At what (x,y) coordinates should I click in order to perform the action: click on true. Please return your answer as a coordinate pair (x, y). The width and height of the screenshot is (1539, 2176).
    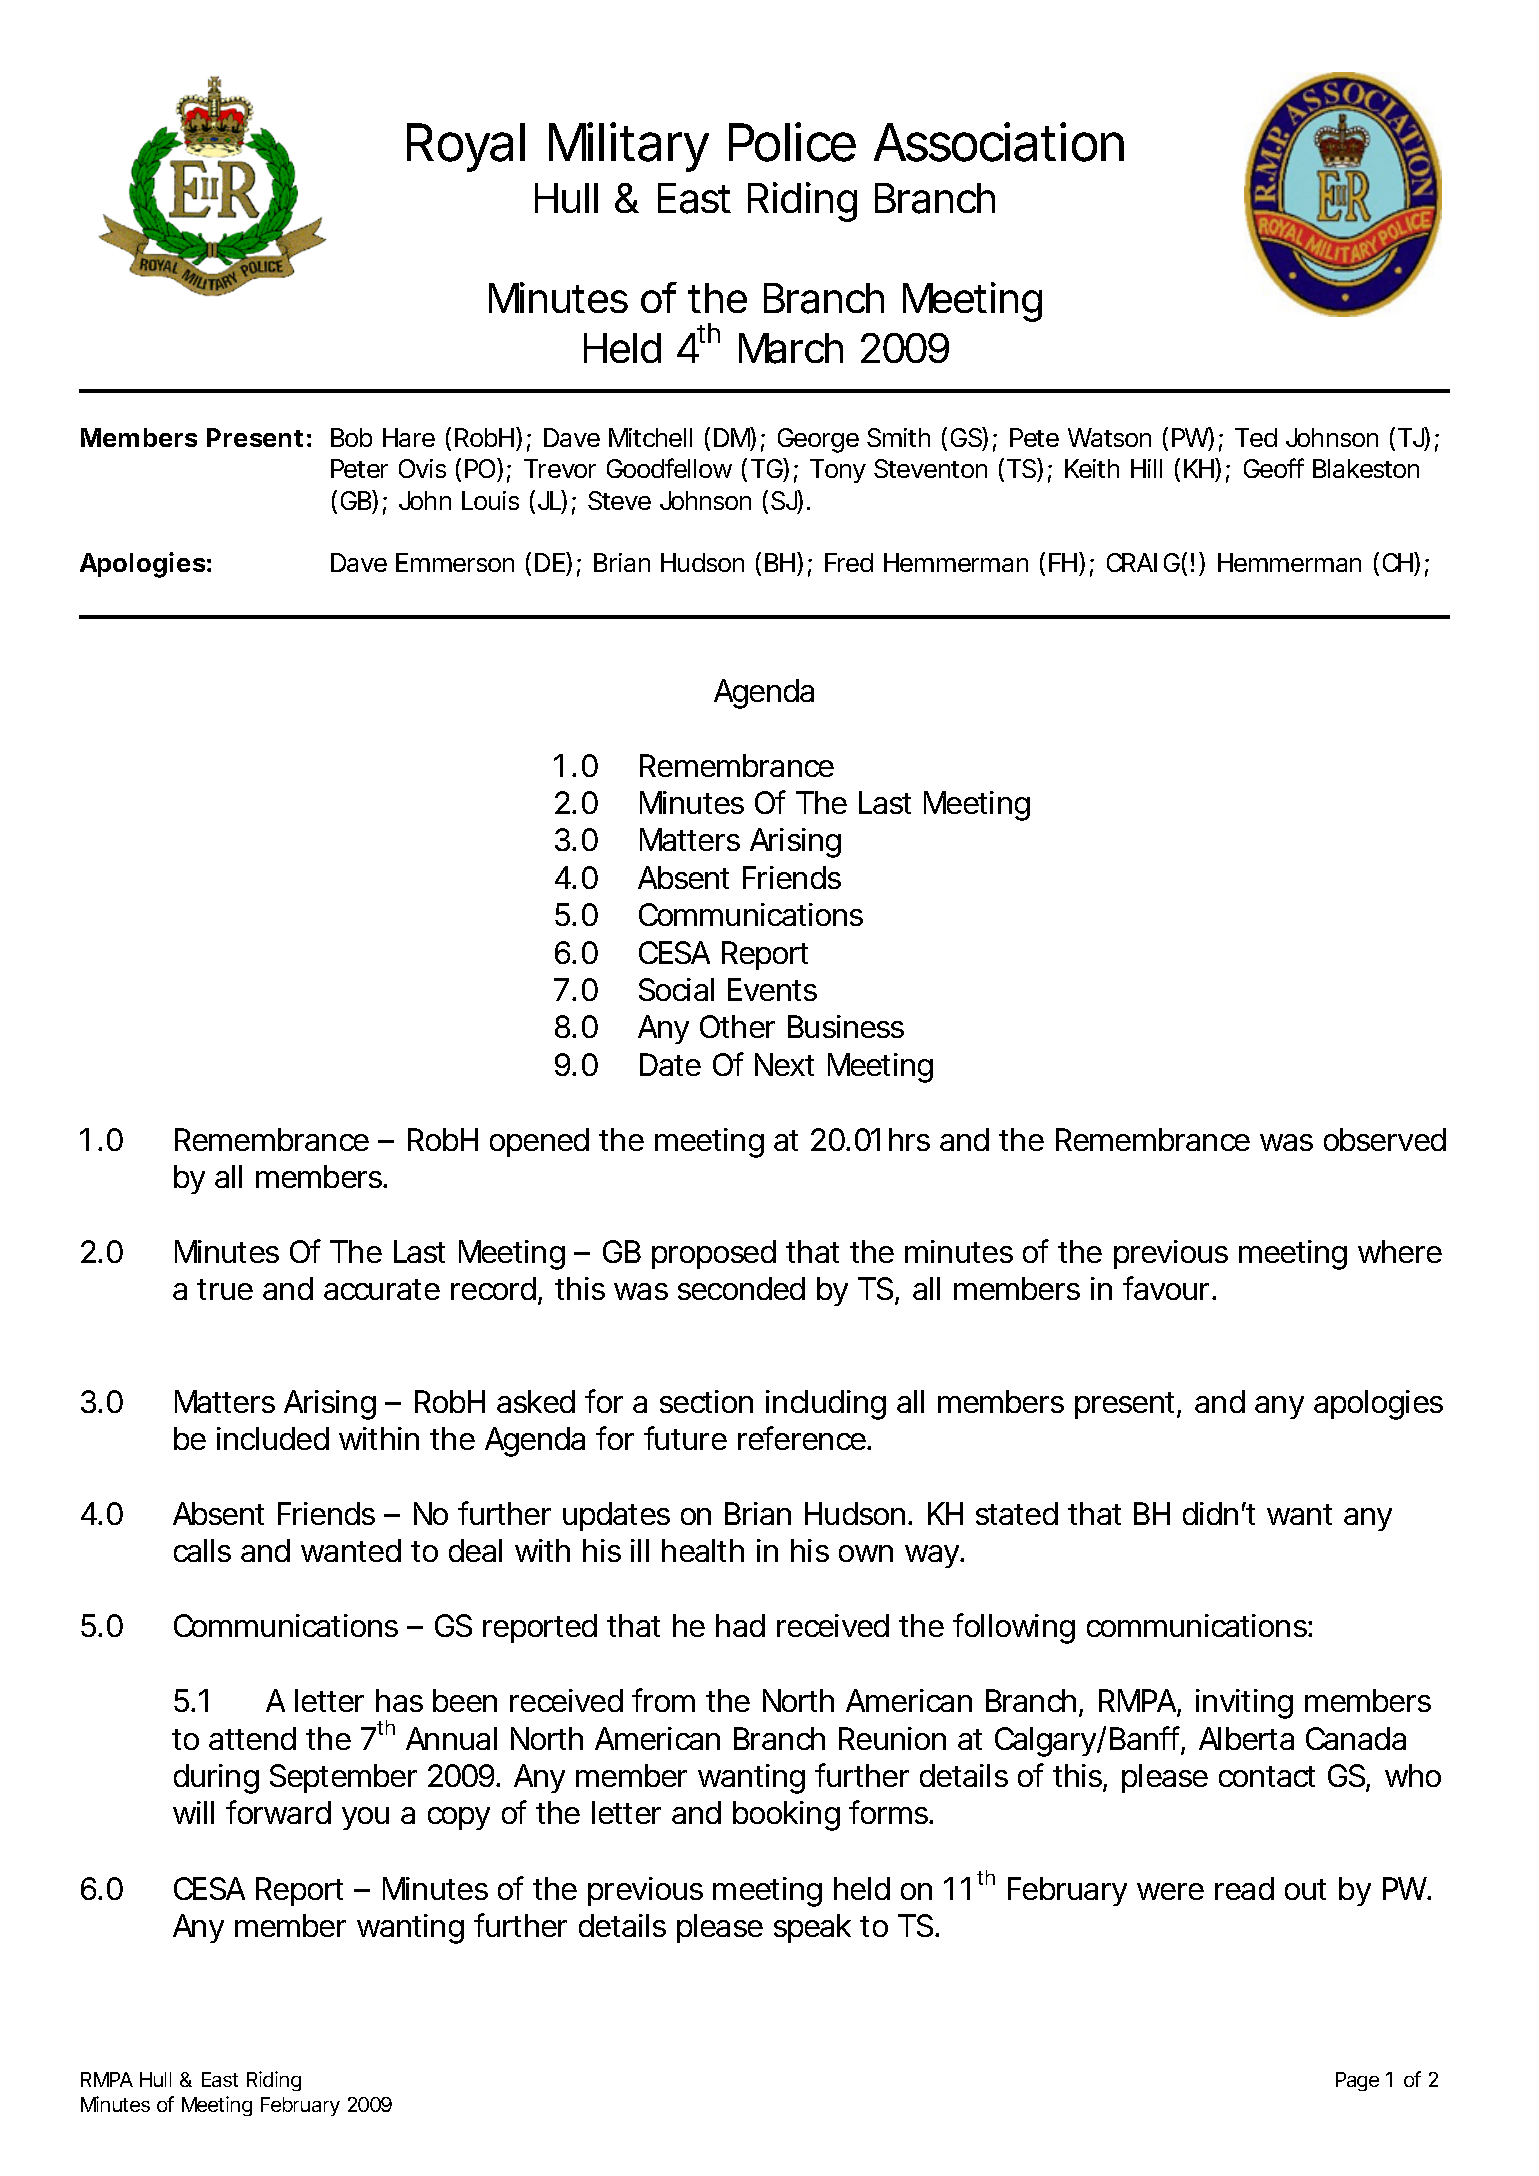
    Looking at the image, I should click on (225, 1289).
